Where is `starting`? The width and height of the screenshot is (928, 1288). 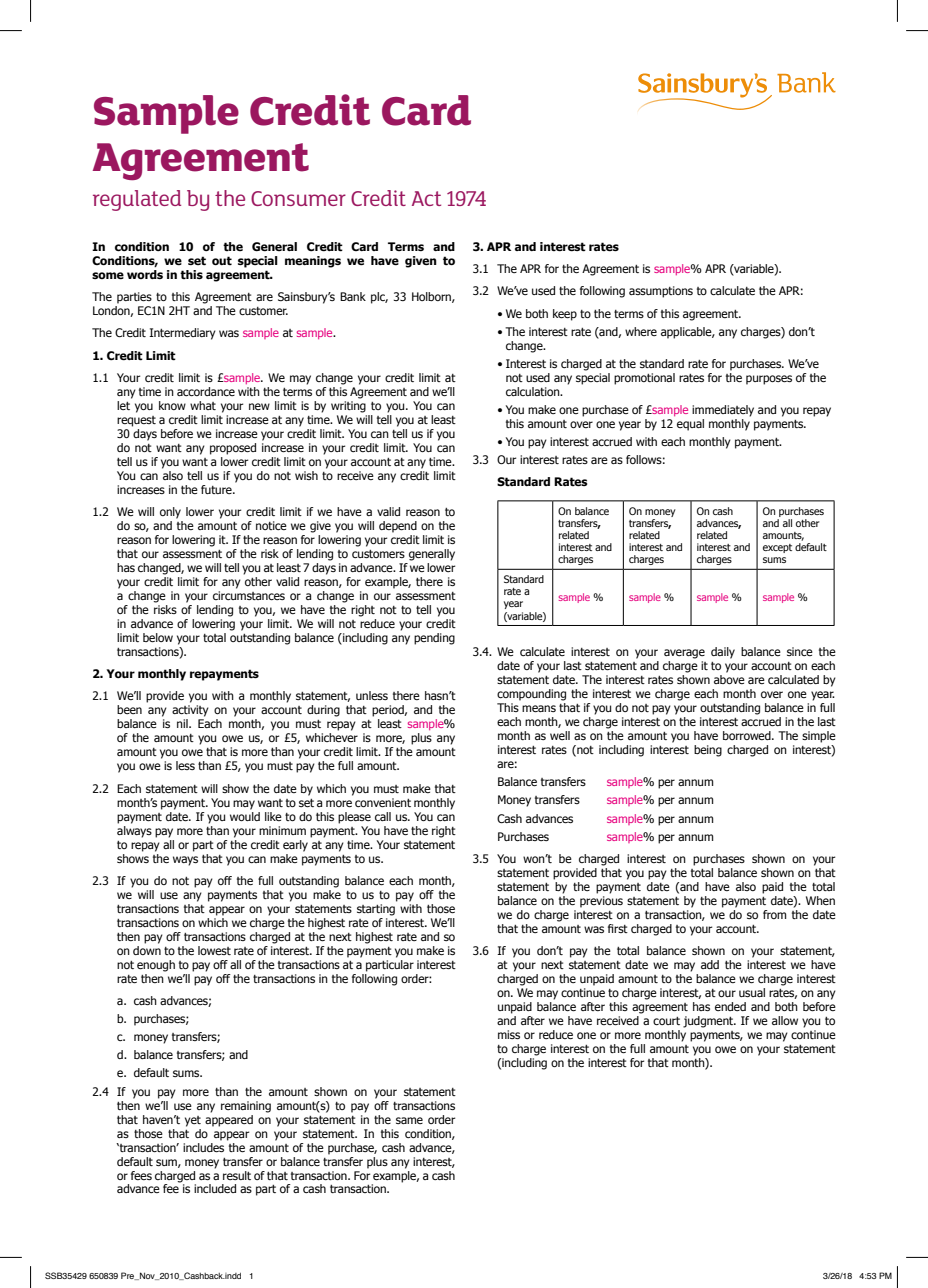 starting is located at coordinates (376, 910).
